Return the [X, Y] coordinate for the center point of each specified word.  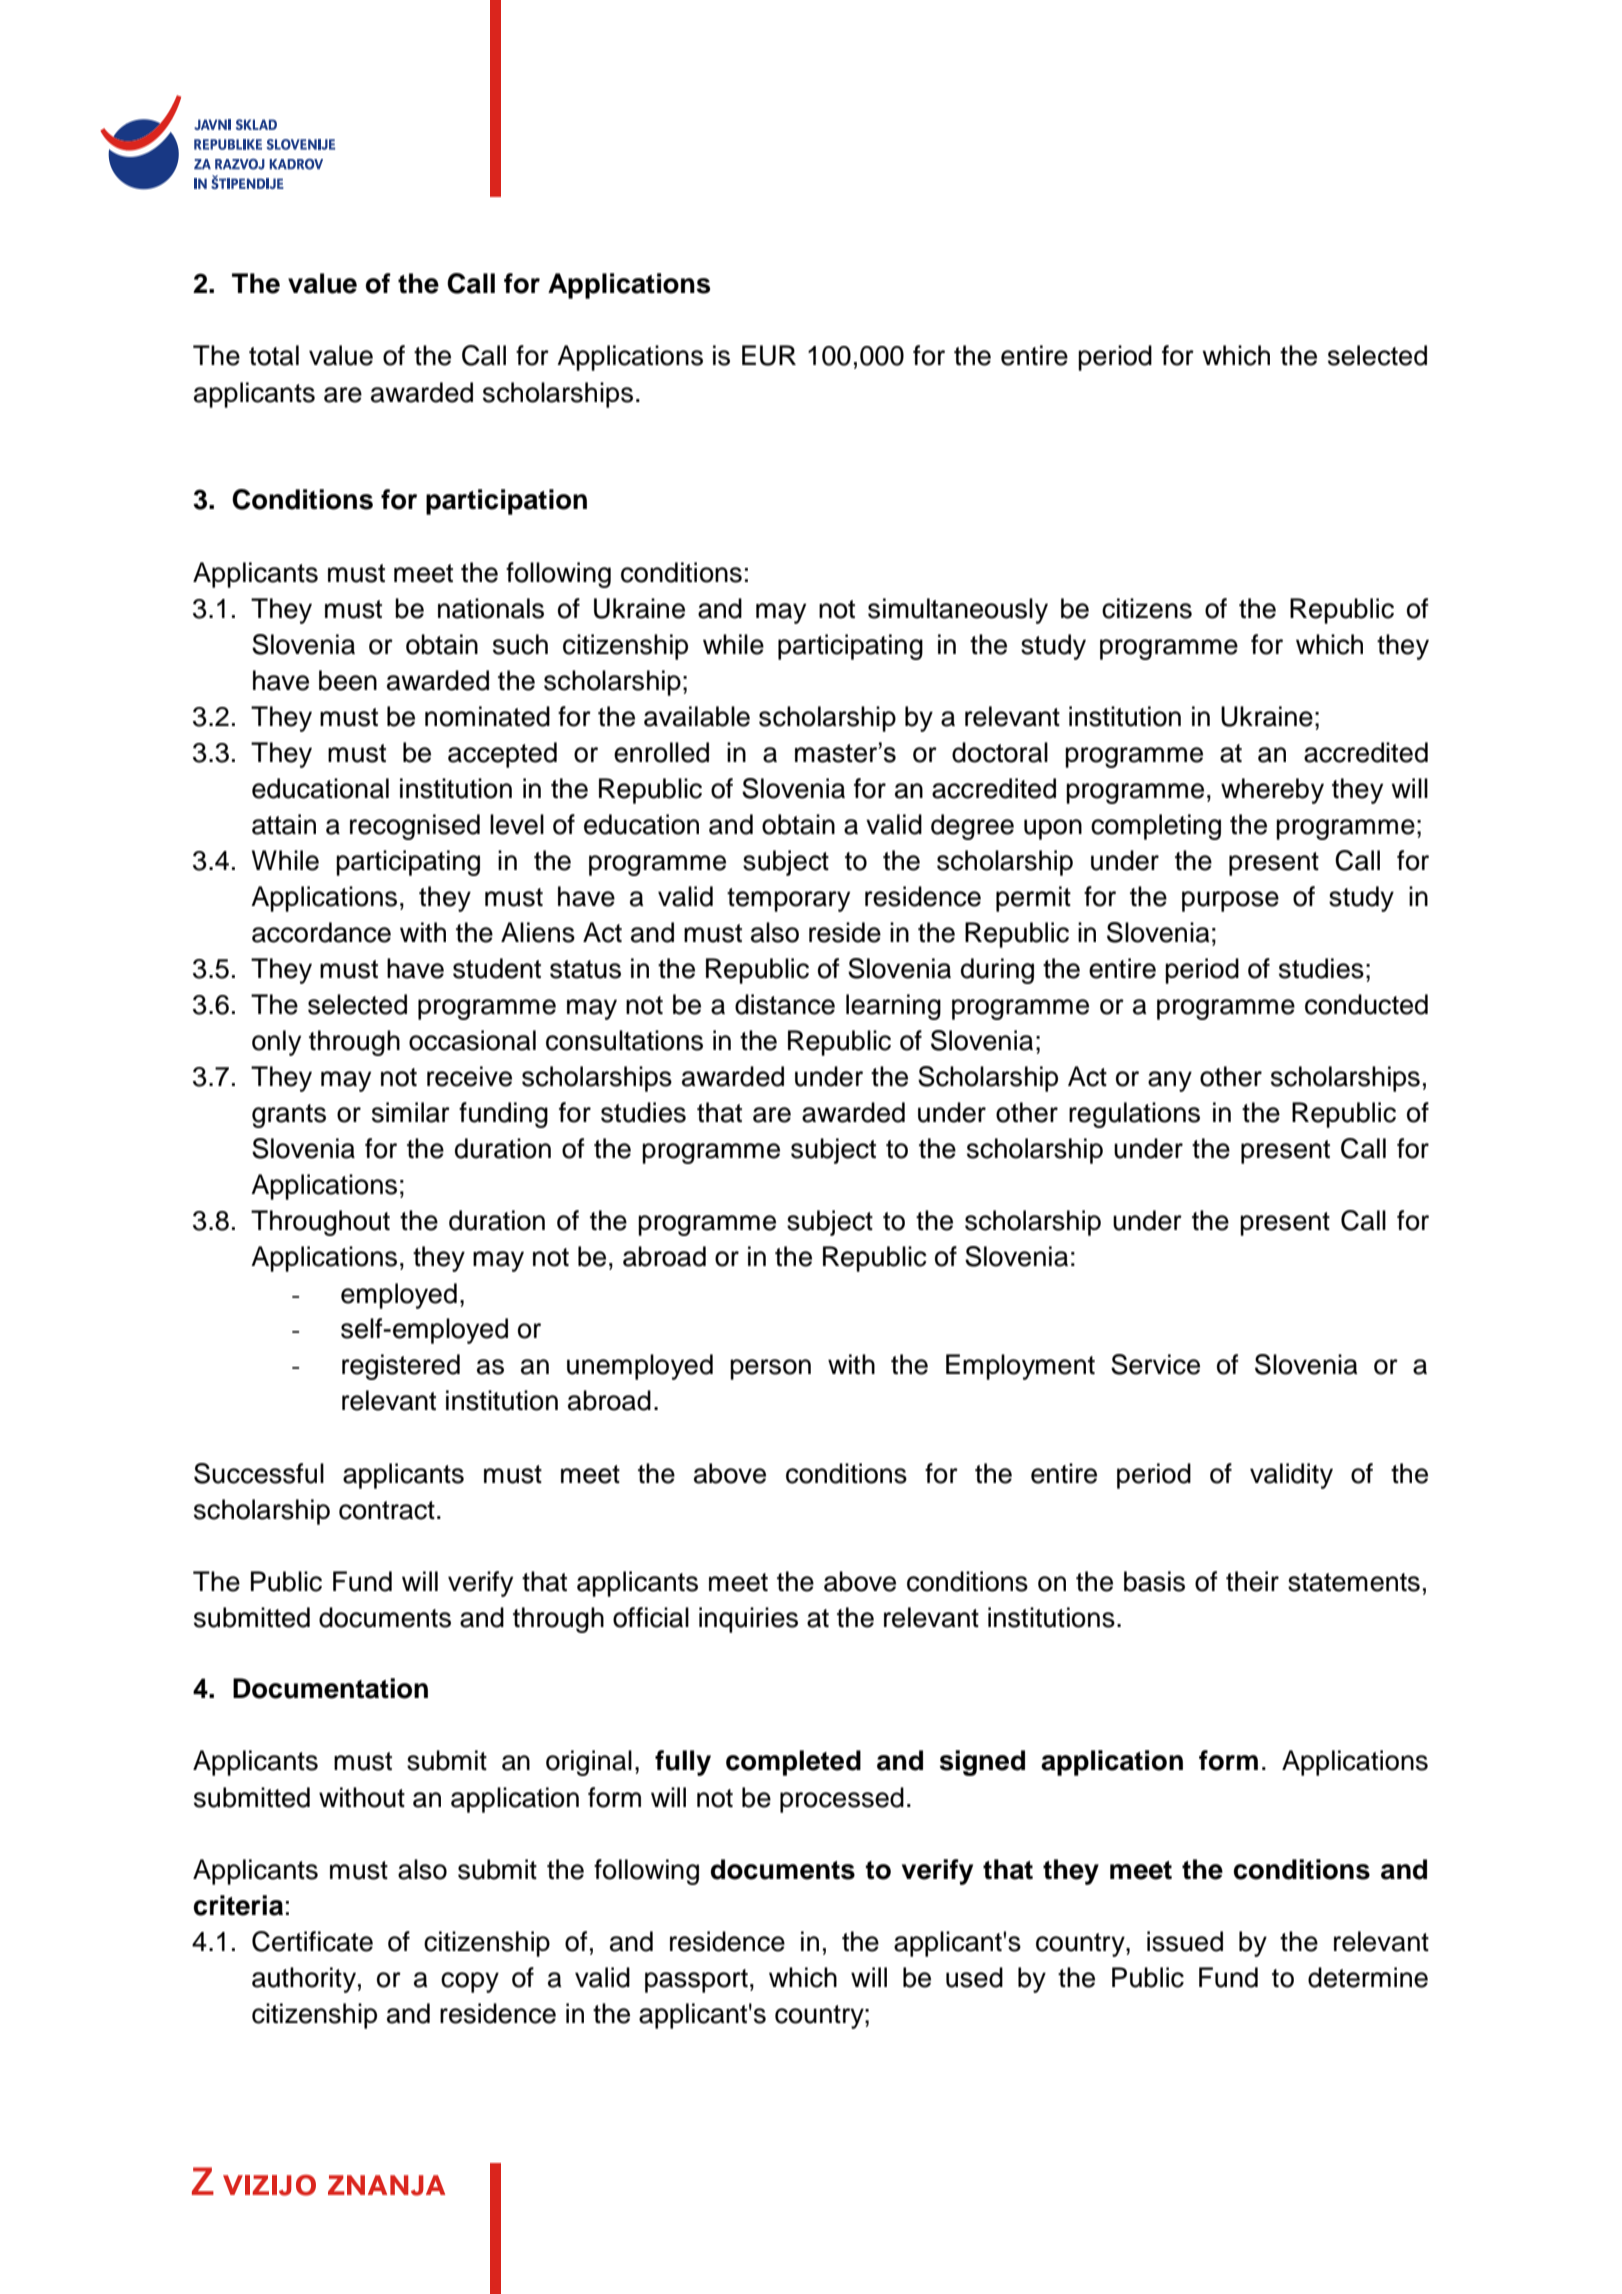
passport [696, 1981]
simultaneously [958, 611]
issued [1185, 1941]
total [274, 355]
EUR [769, 355]
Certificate [312, 1941]
